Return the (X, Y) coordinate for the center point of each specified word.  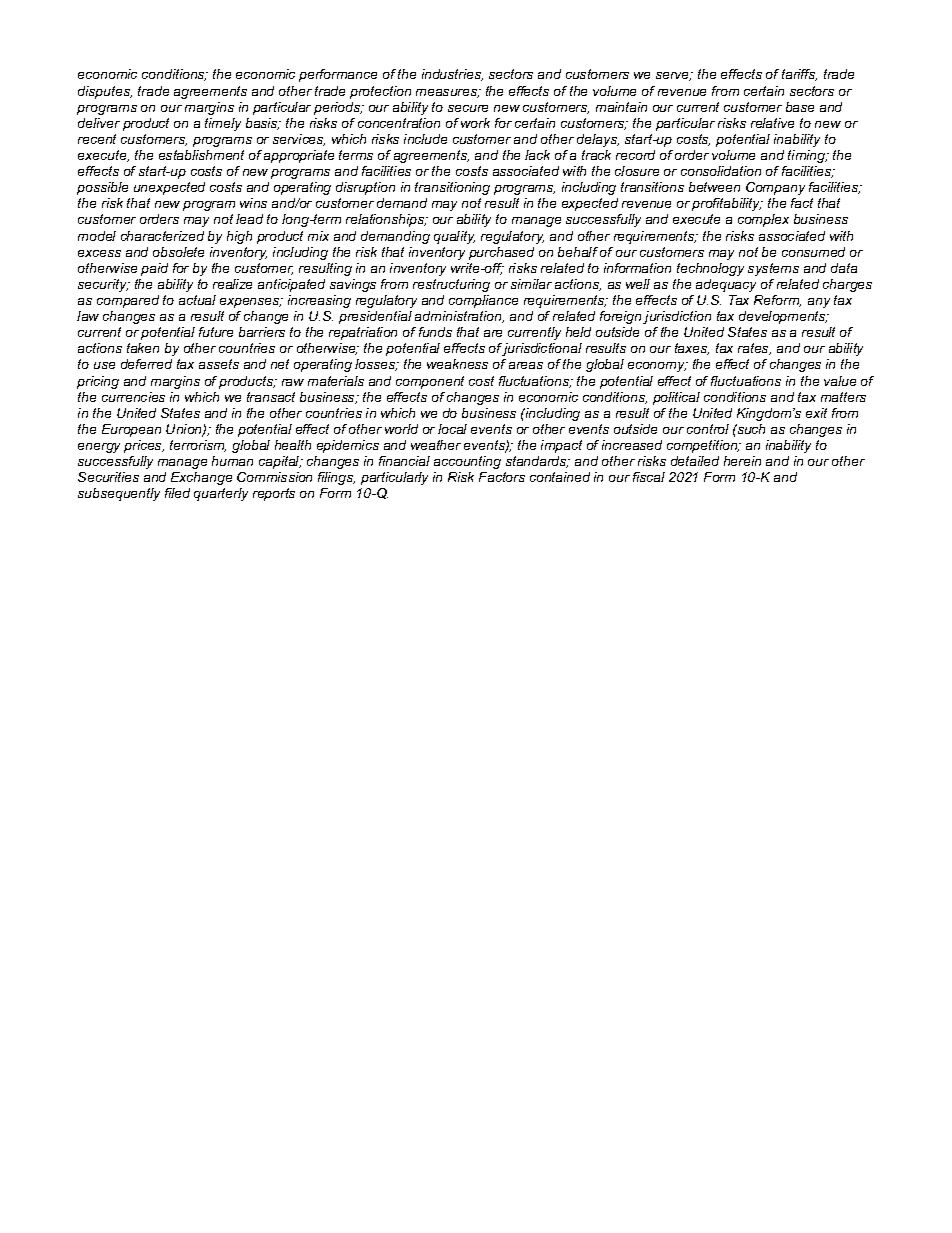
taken (143, 348)
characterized (162, 236)
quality (454, 237)
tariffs (799, 75)
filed (177, 493)
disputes (105, 92)
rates (754, 349)
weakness (457, 364)
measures (448, 93)
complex (763, 220)
